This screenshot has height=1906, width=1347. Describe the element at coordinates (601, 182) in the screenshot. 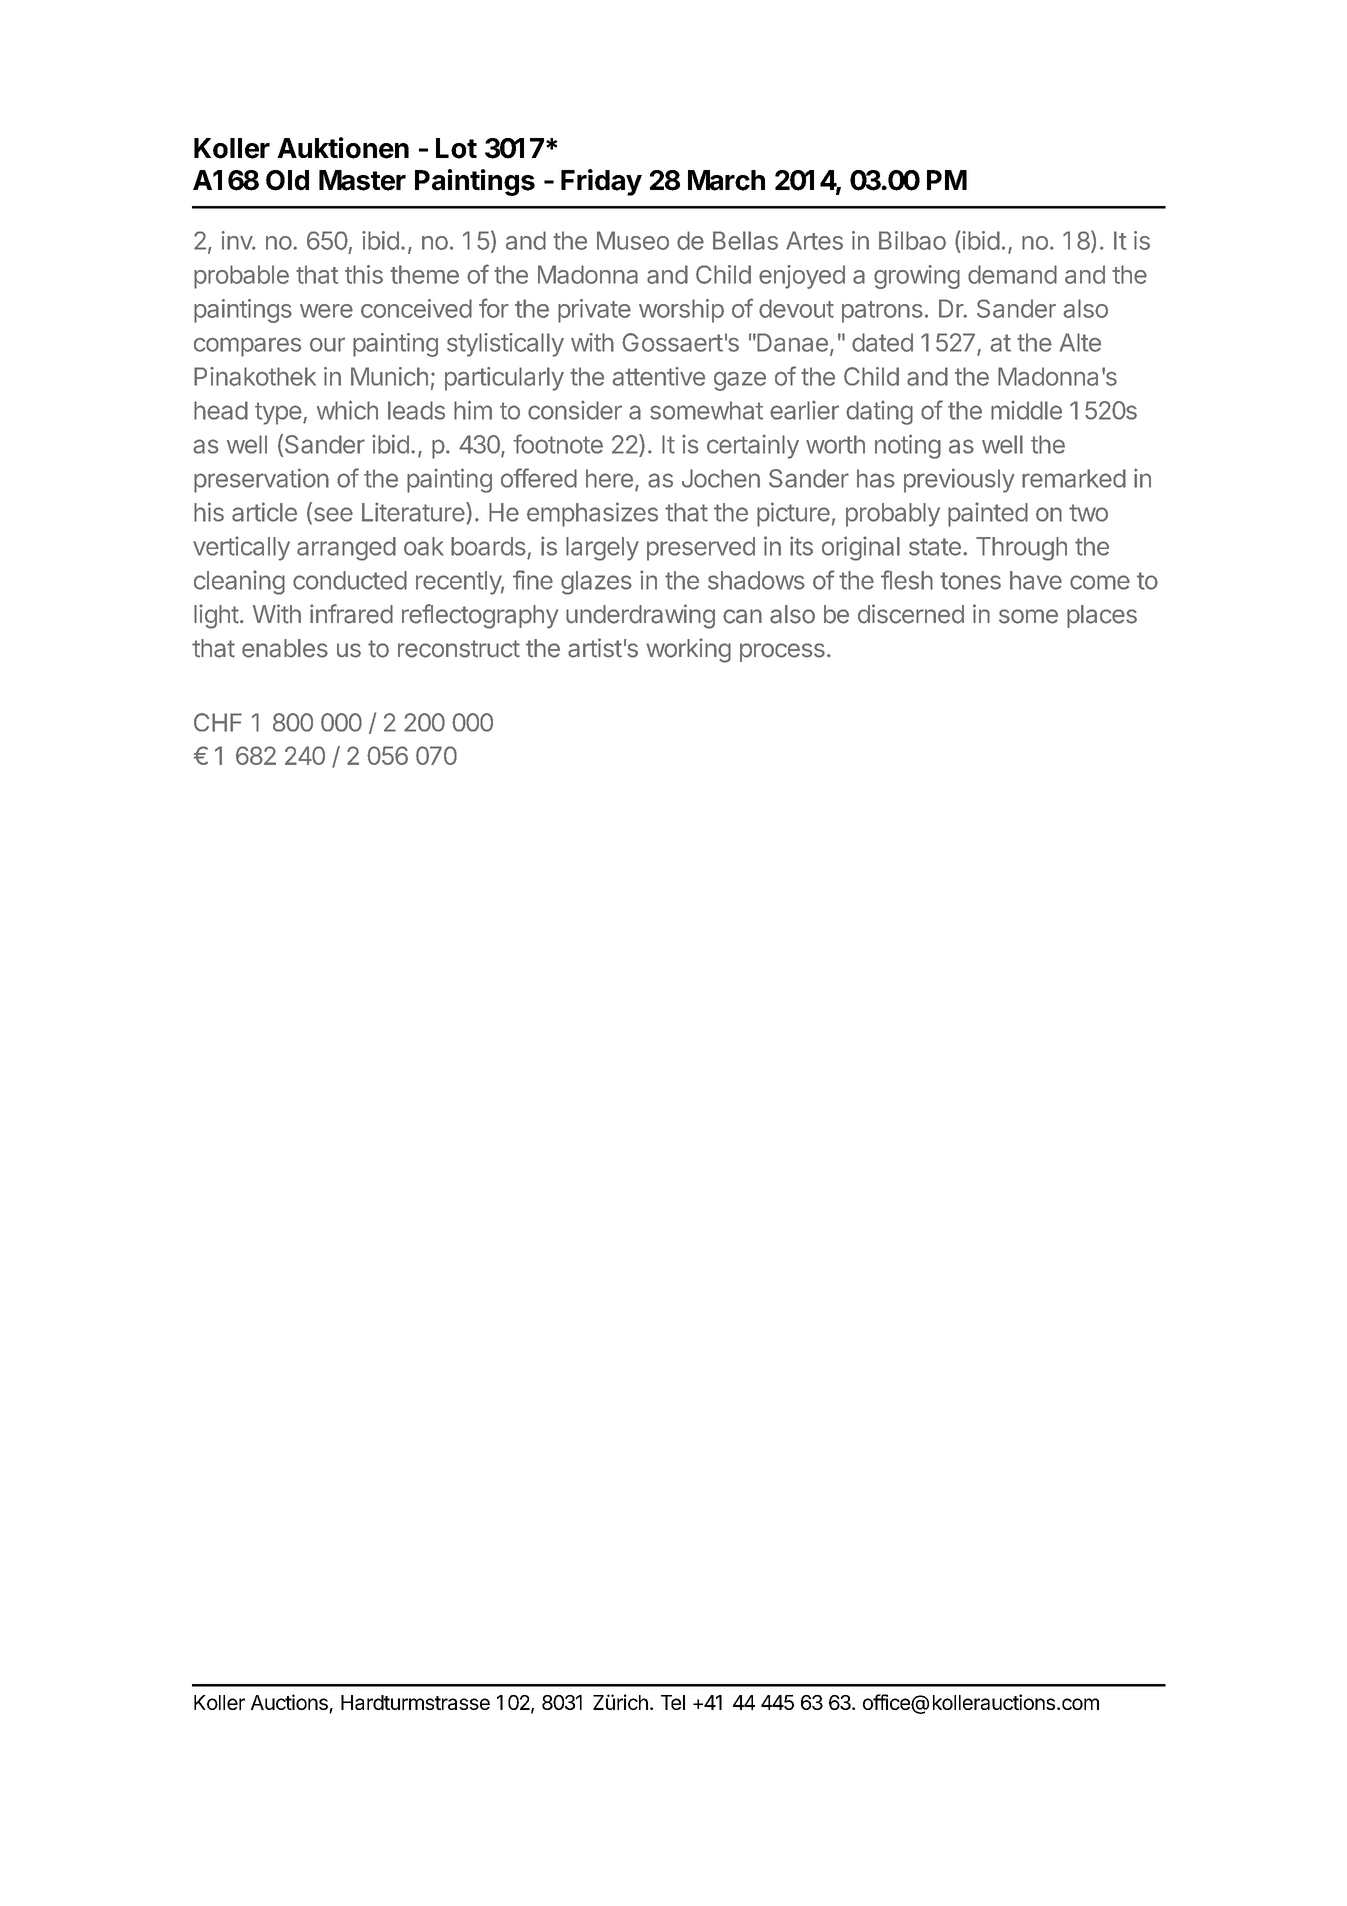

I see `Friday` at that location.
